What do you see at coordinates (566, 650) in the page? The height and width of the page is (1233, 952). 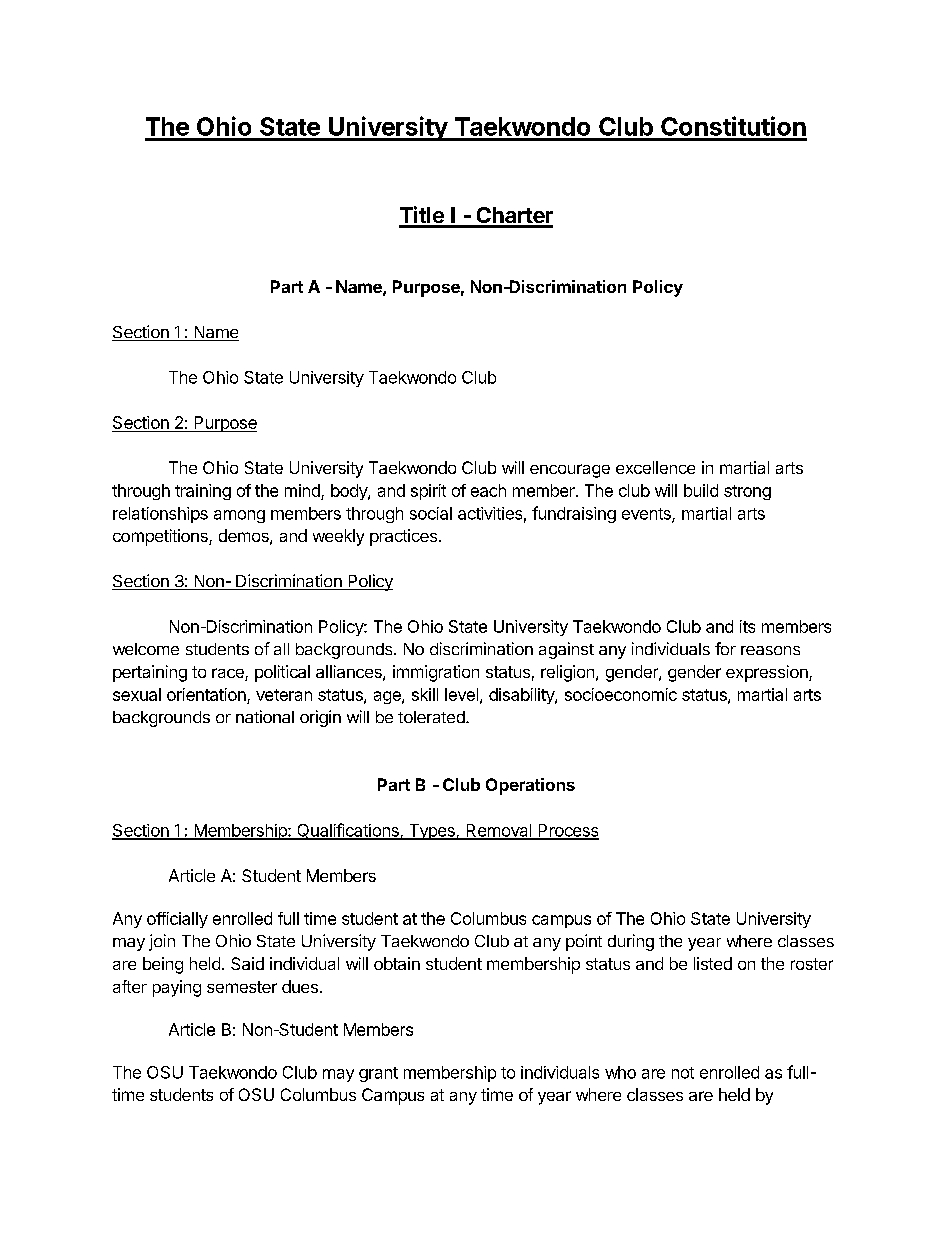 I see `against` at bounding box center [566, 650].
